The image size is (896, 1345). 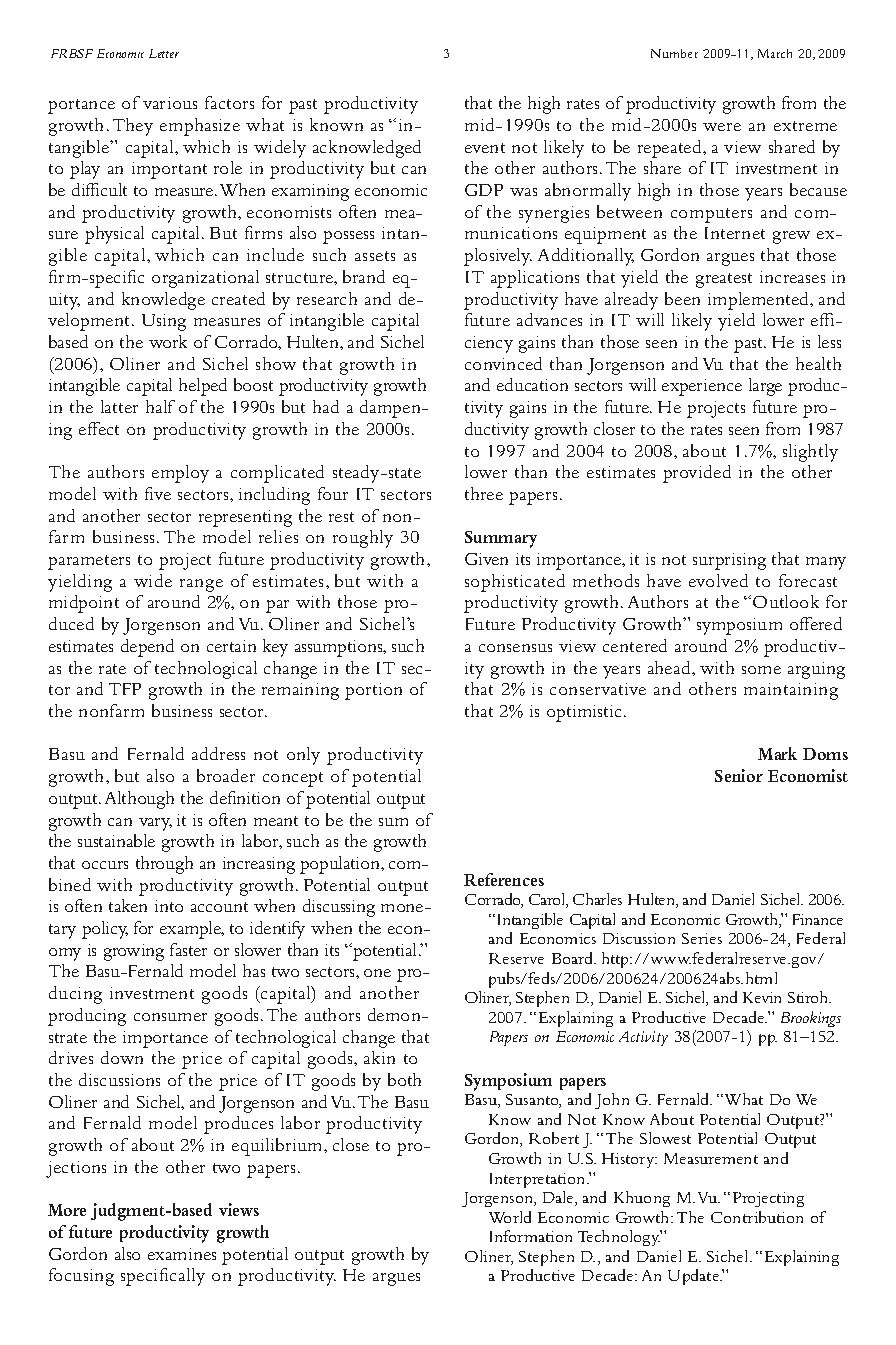 What do you see at coordinates (147, 648) in the screenshot?
I see `depend` at bounding box center [147, 648].
